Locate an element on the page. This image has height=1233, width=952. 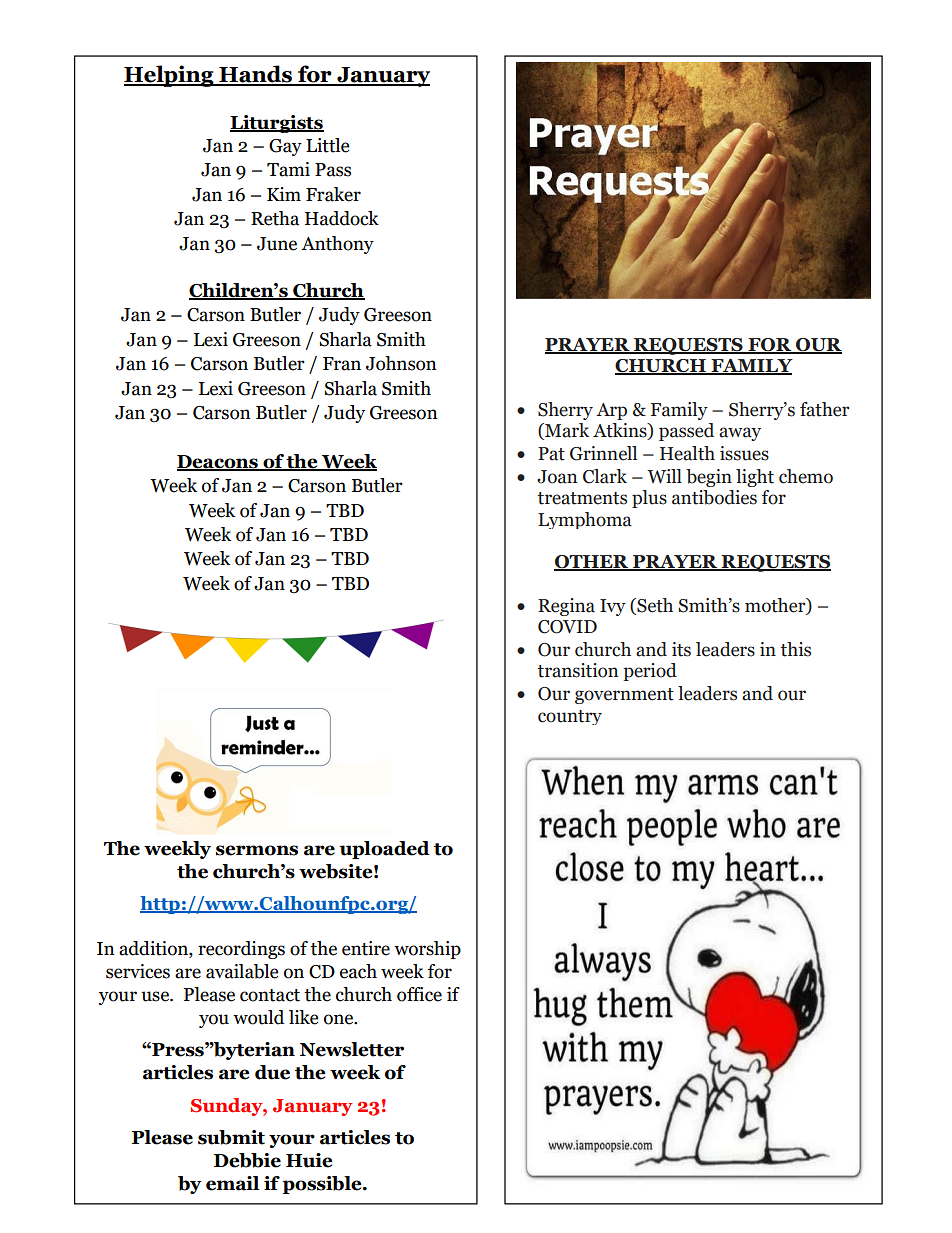
submit is located at coordinates (231, 1137).
